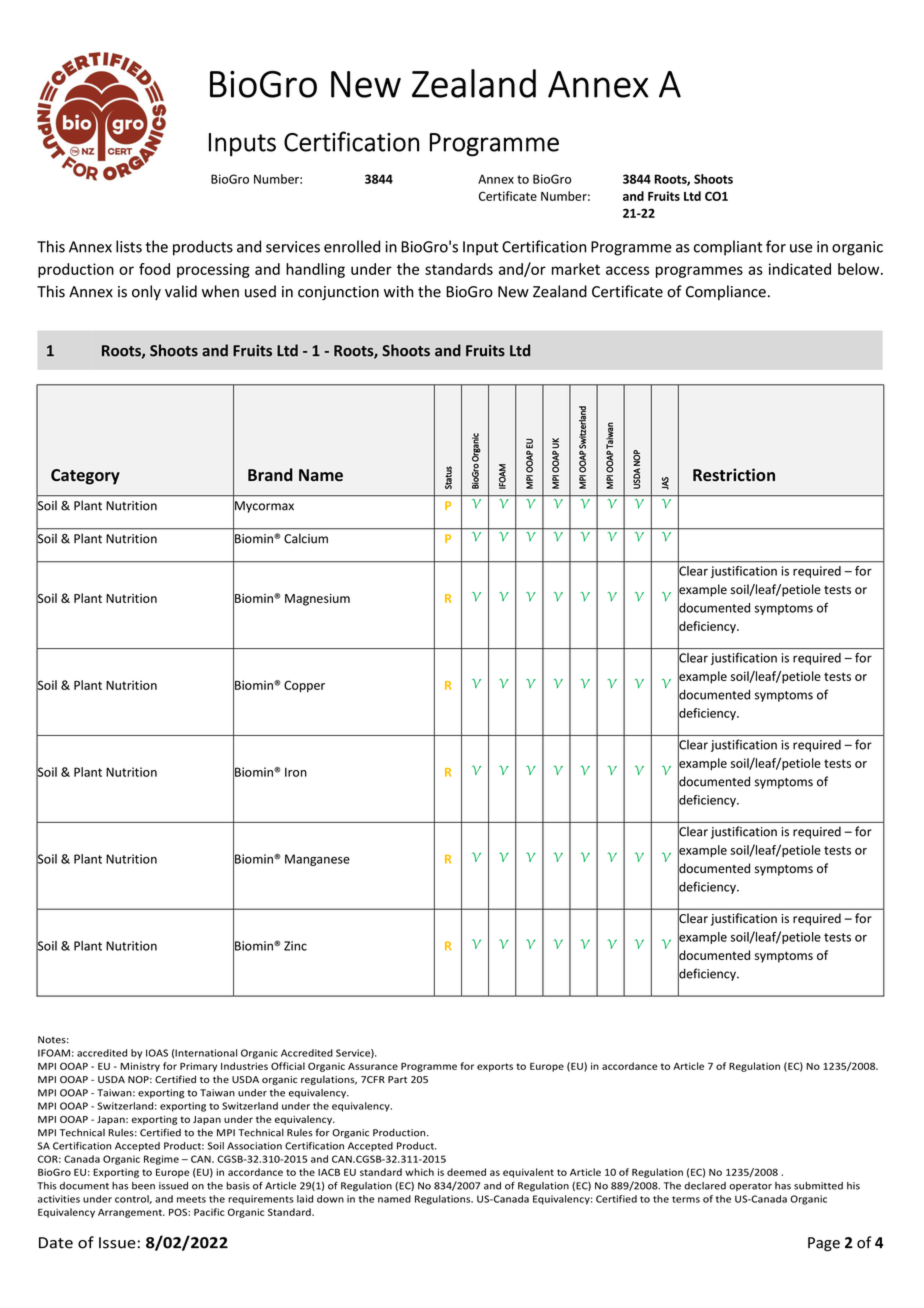 The image size is (924, 1308). What do you see at coordinates (398, 291) in the screenshot?
I see `with` at bounding box center [398, 291].
